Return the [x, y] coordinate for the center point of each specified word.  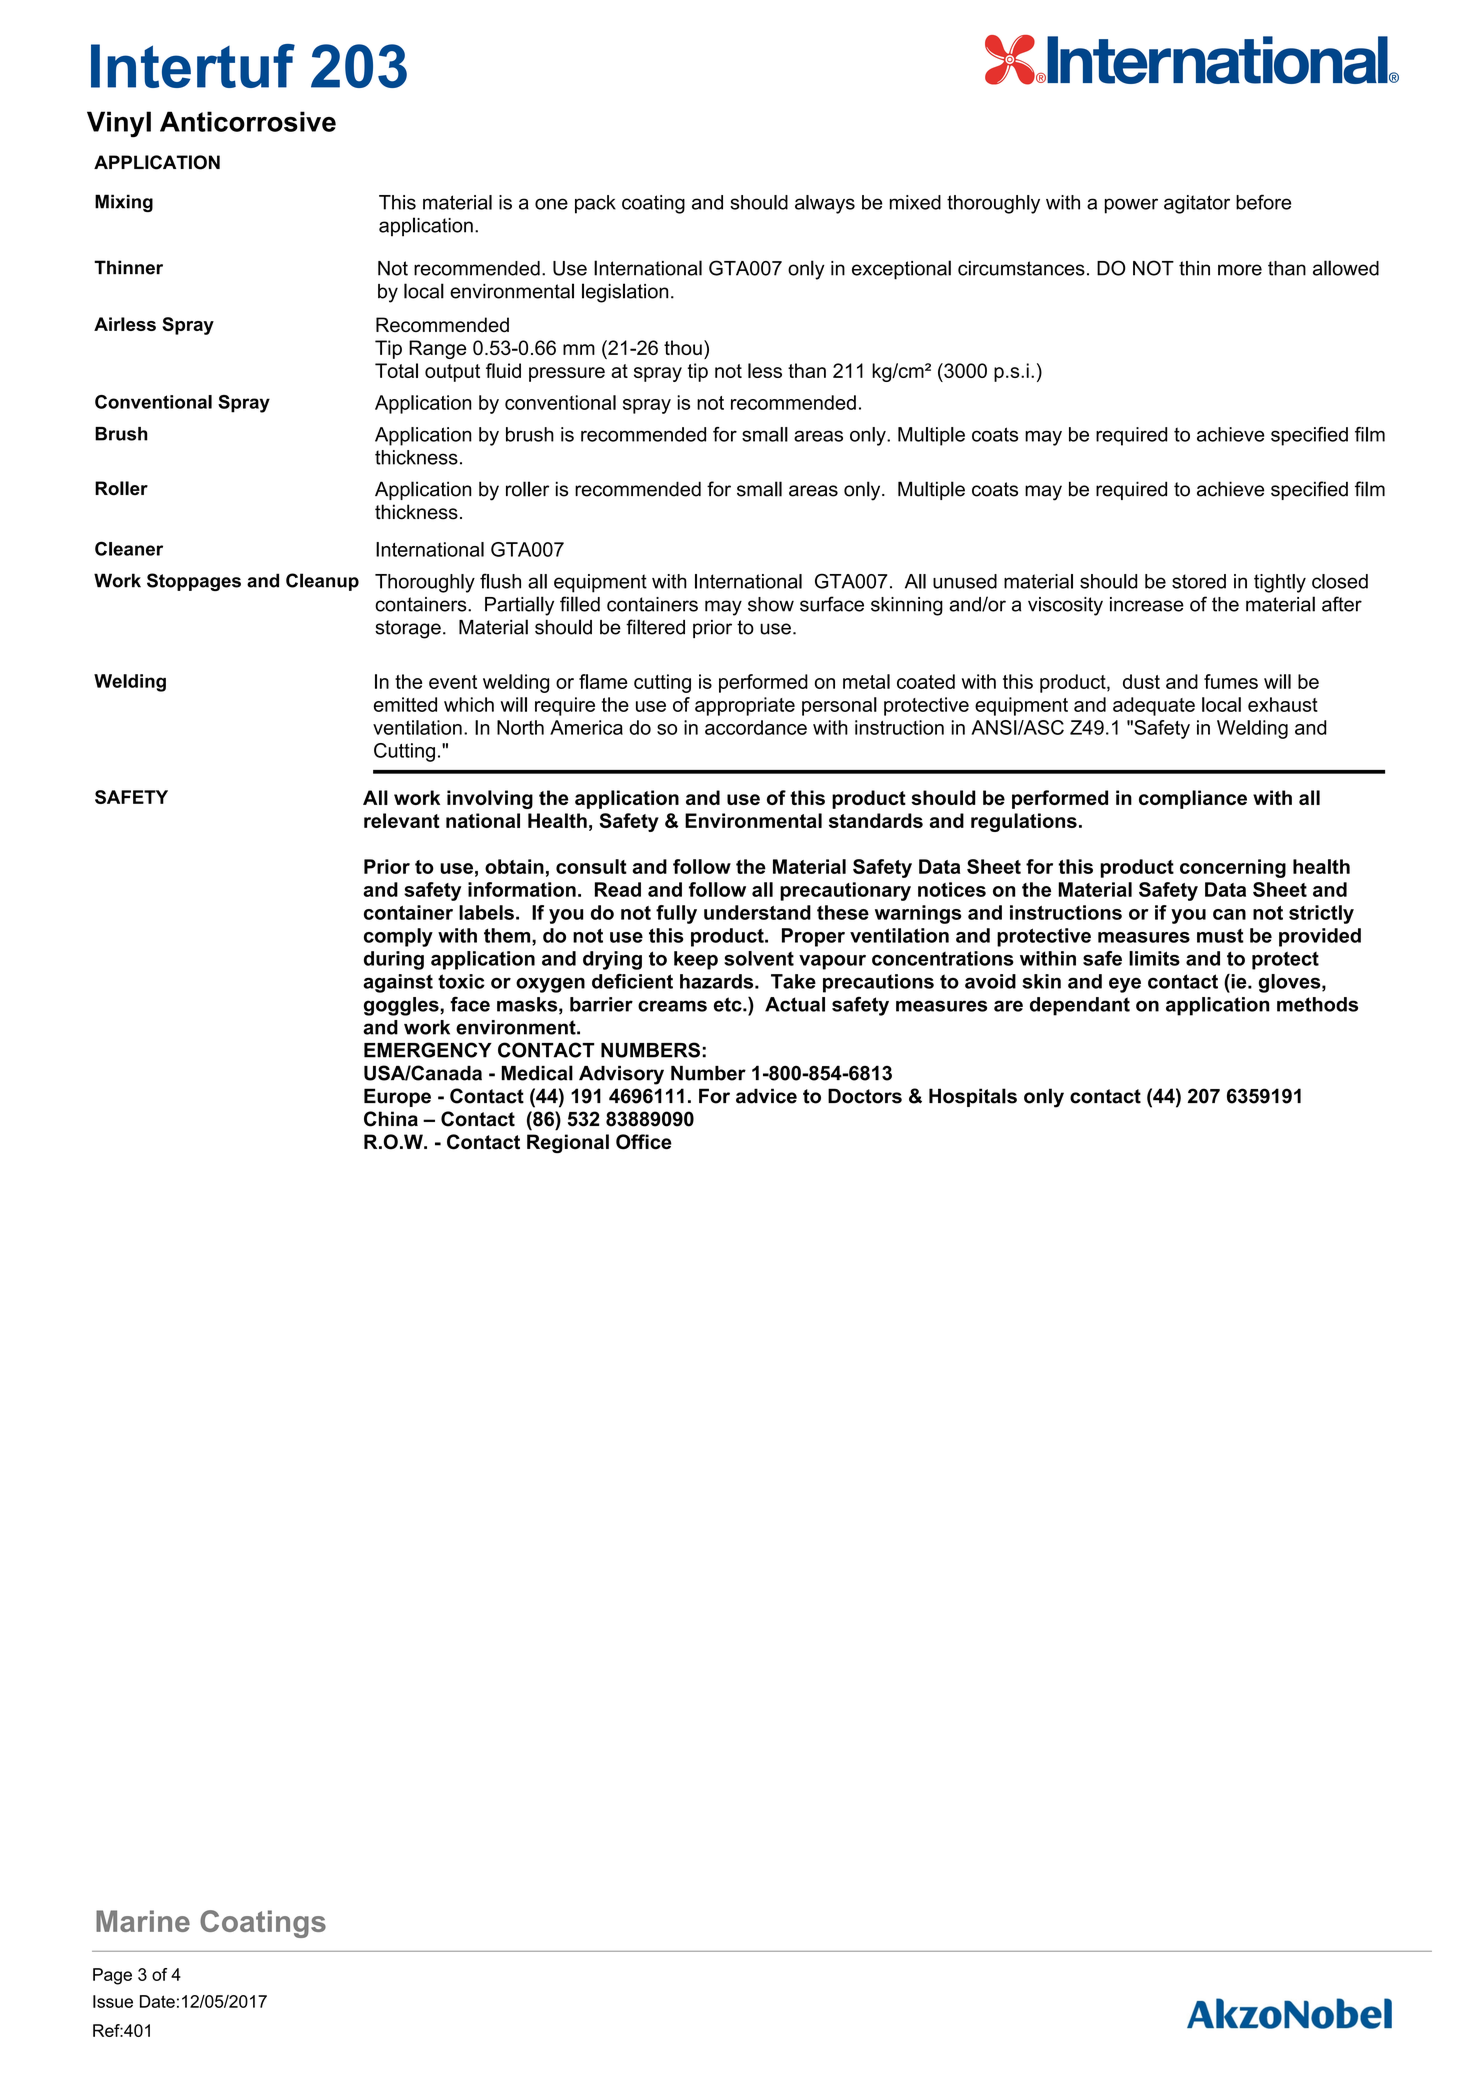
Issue [113, 2001]
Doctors [865, 1096]
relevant [402, 820]
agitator [1197, 204]
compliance [1193, 799]
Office [644, 1142]
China [391, 1119]
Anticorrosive [248, 121]
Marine [143, 1921]
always [825, 204]
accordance [756, 727]
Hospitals [973, 1097]
